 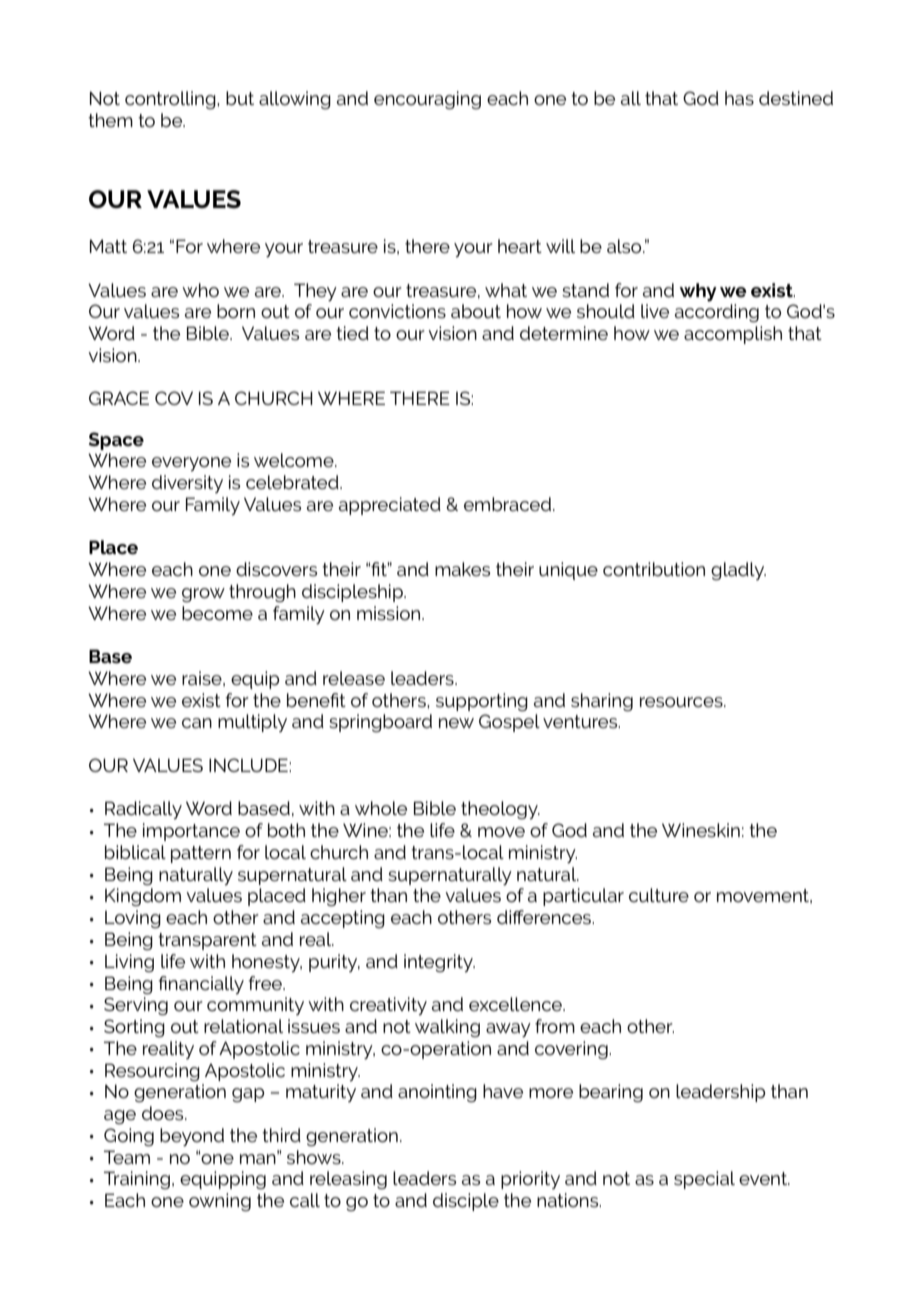 What do you see at coordinates (482, 702) in the image?
I see `supporting` at bounding box center [482, 702].
